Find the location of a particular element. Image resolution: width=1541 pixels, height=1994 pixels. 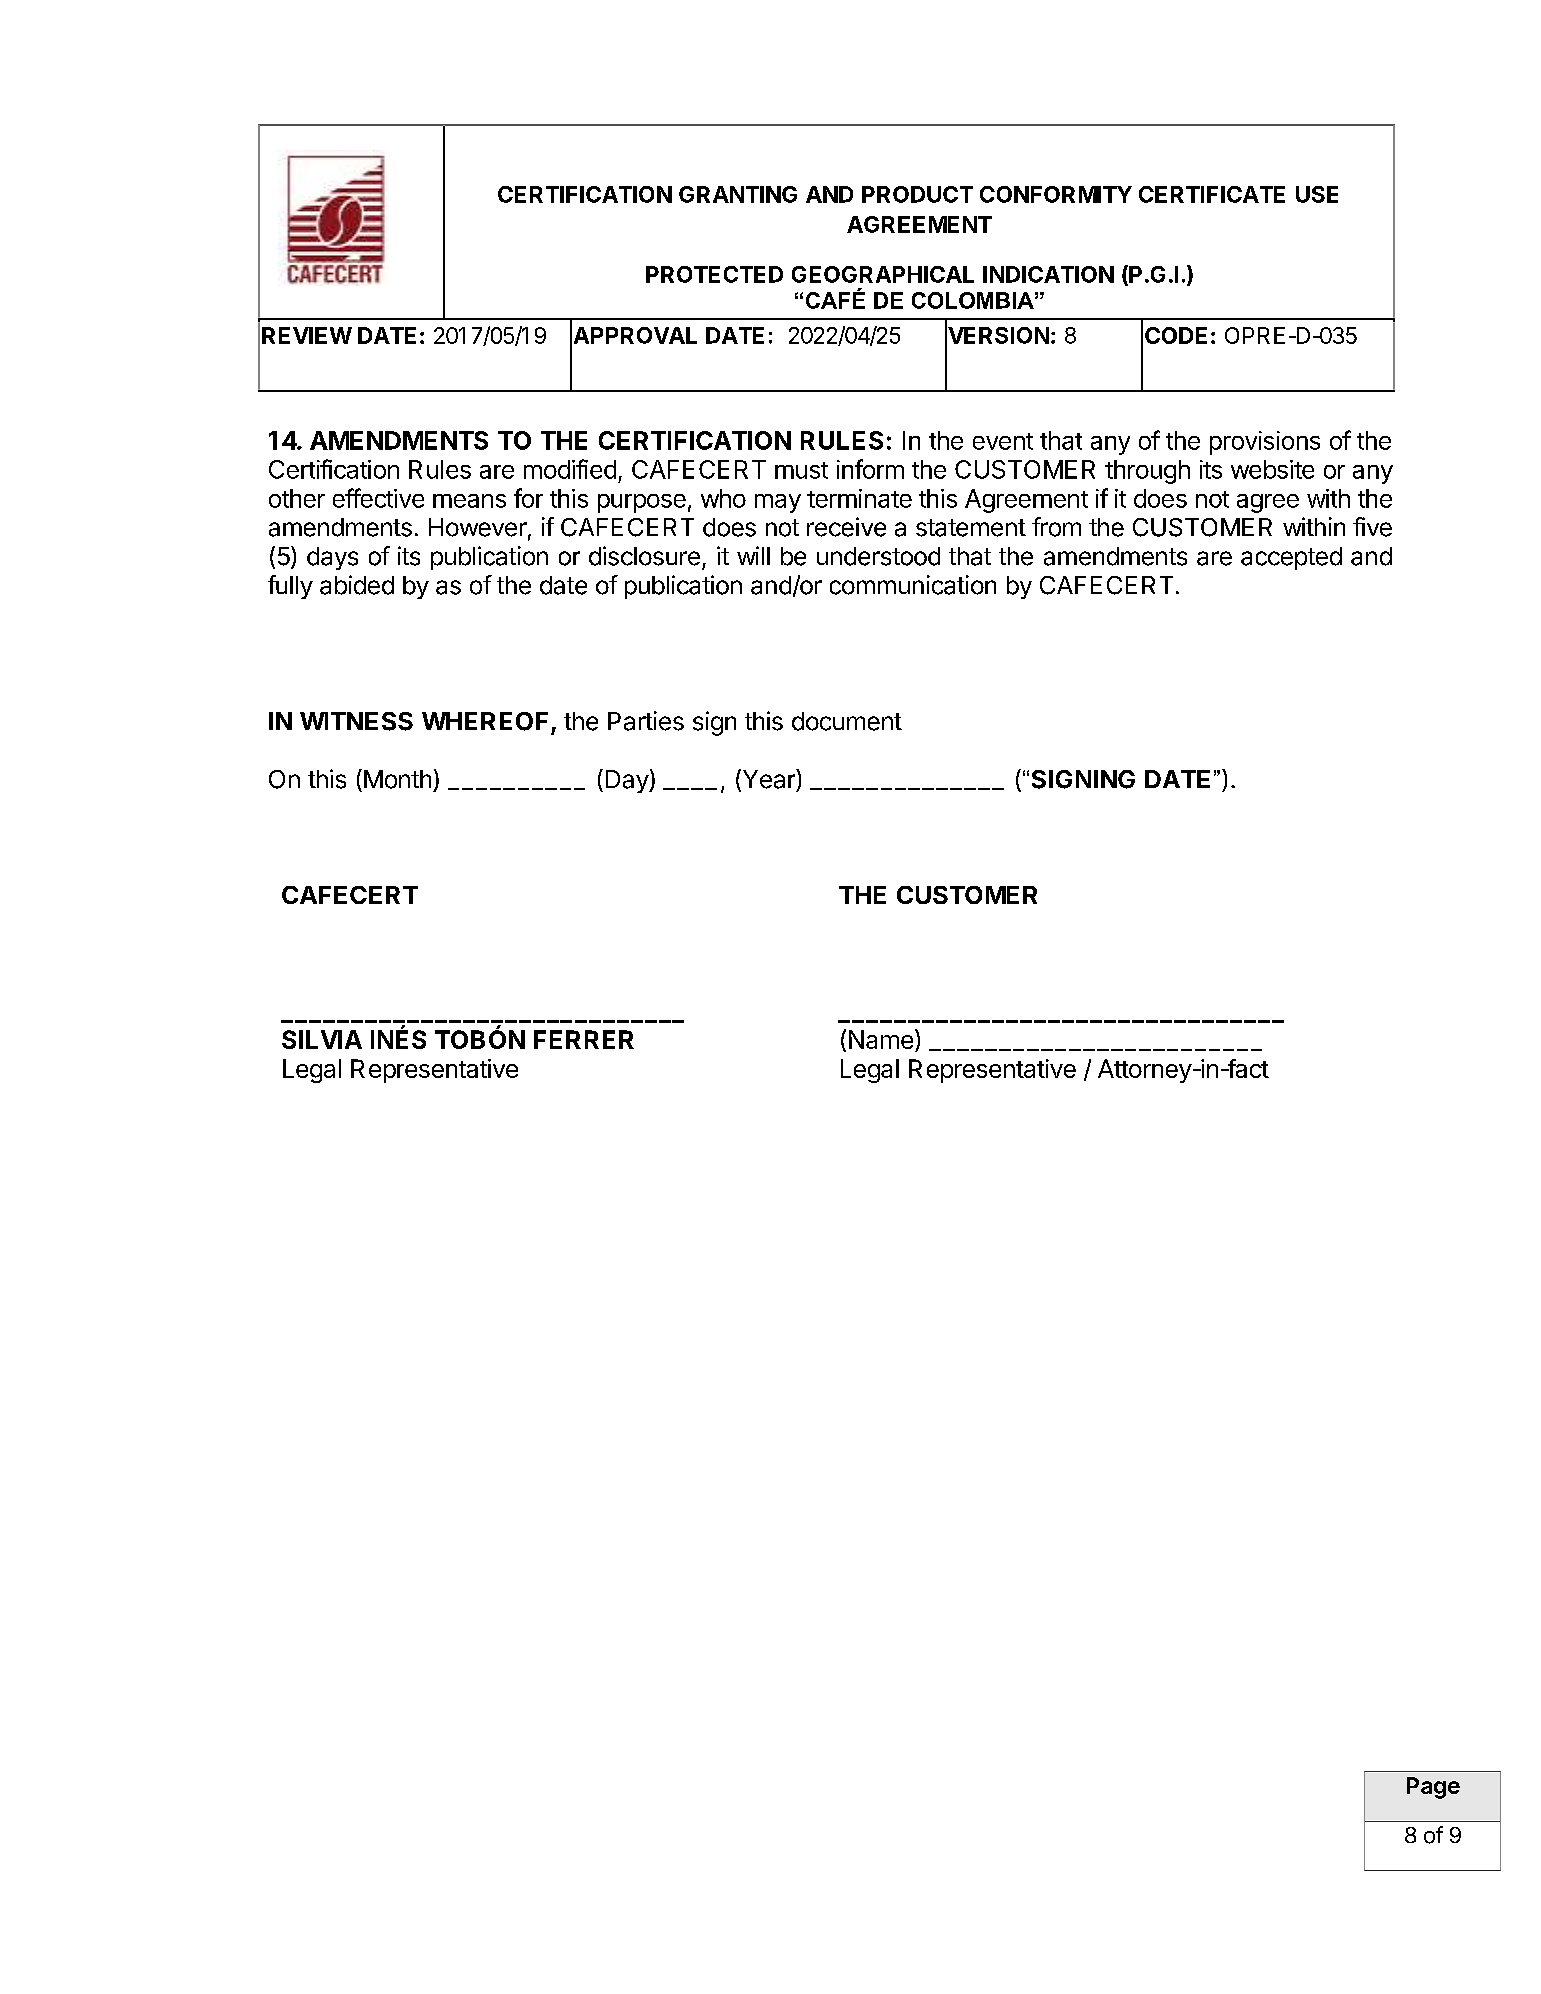

GEOGRAPHICAL is located at coordinates (883, 274).
